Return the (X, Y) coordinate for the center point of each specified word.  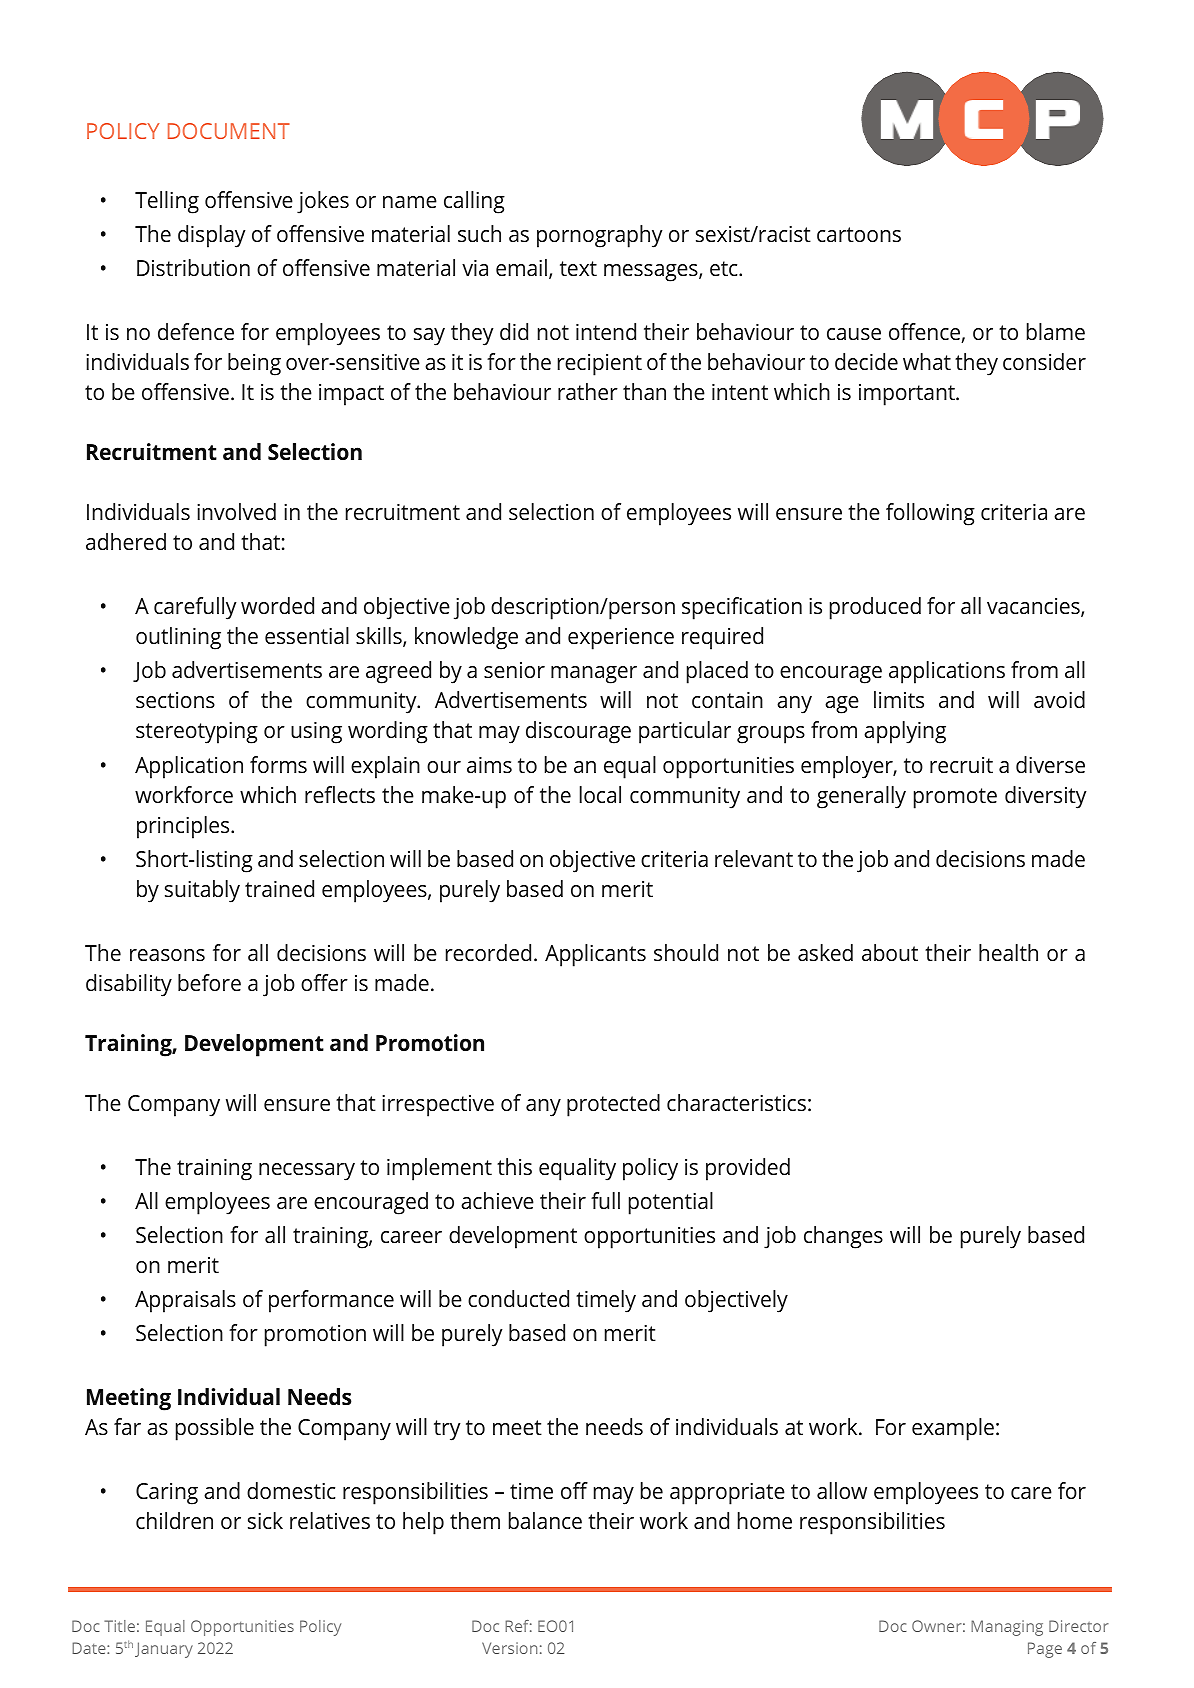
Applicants (595, 955)
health (1008, 953)
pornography (599, 236)
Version (509, 1648)
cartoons (859, 234)
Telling (167, 202)
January (164, 1650)
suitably (202, 891)
